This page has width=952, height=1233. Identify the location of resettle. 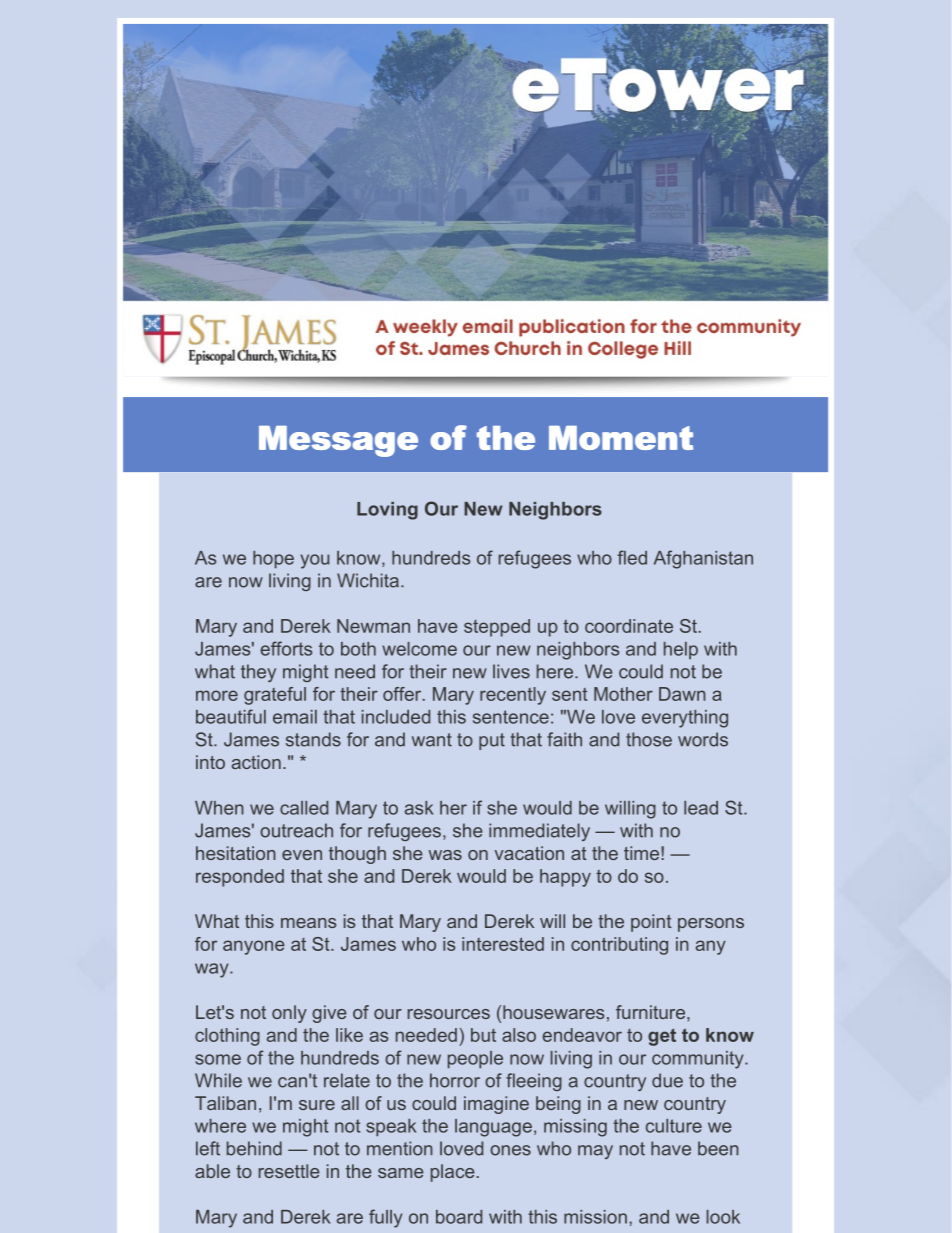
(289, 1171).
